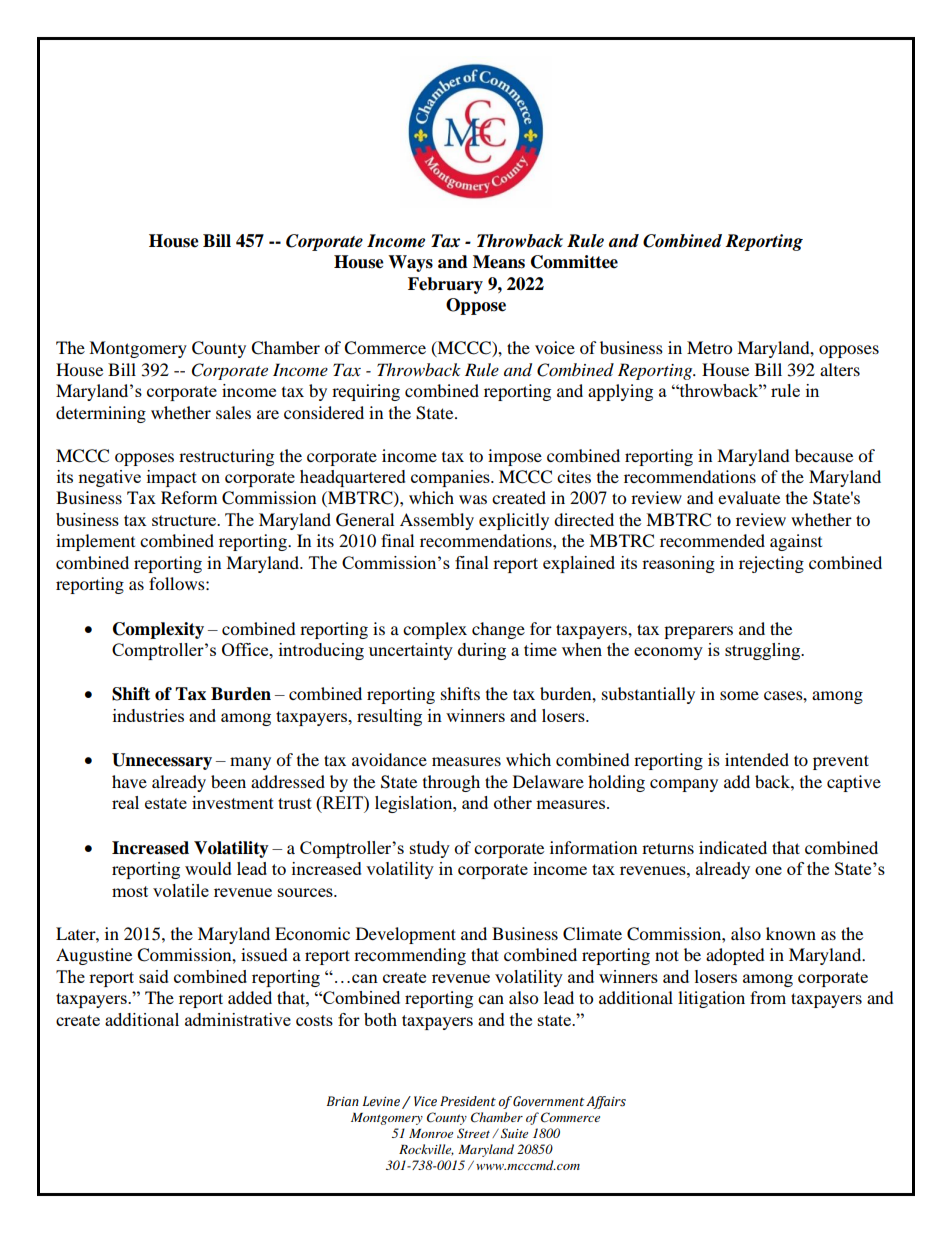 This screenshot has height=1233, width=952. I want to click on change, so click(498, 630).
